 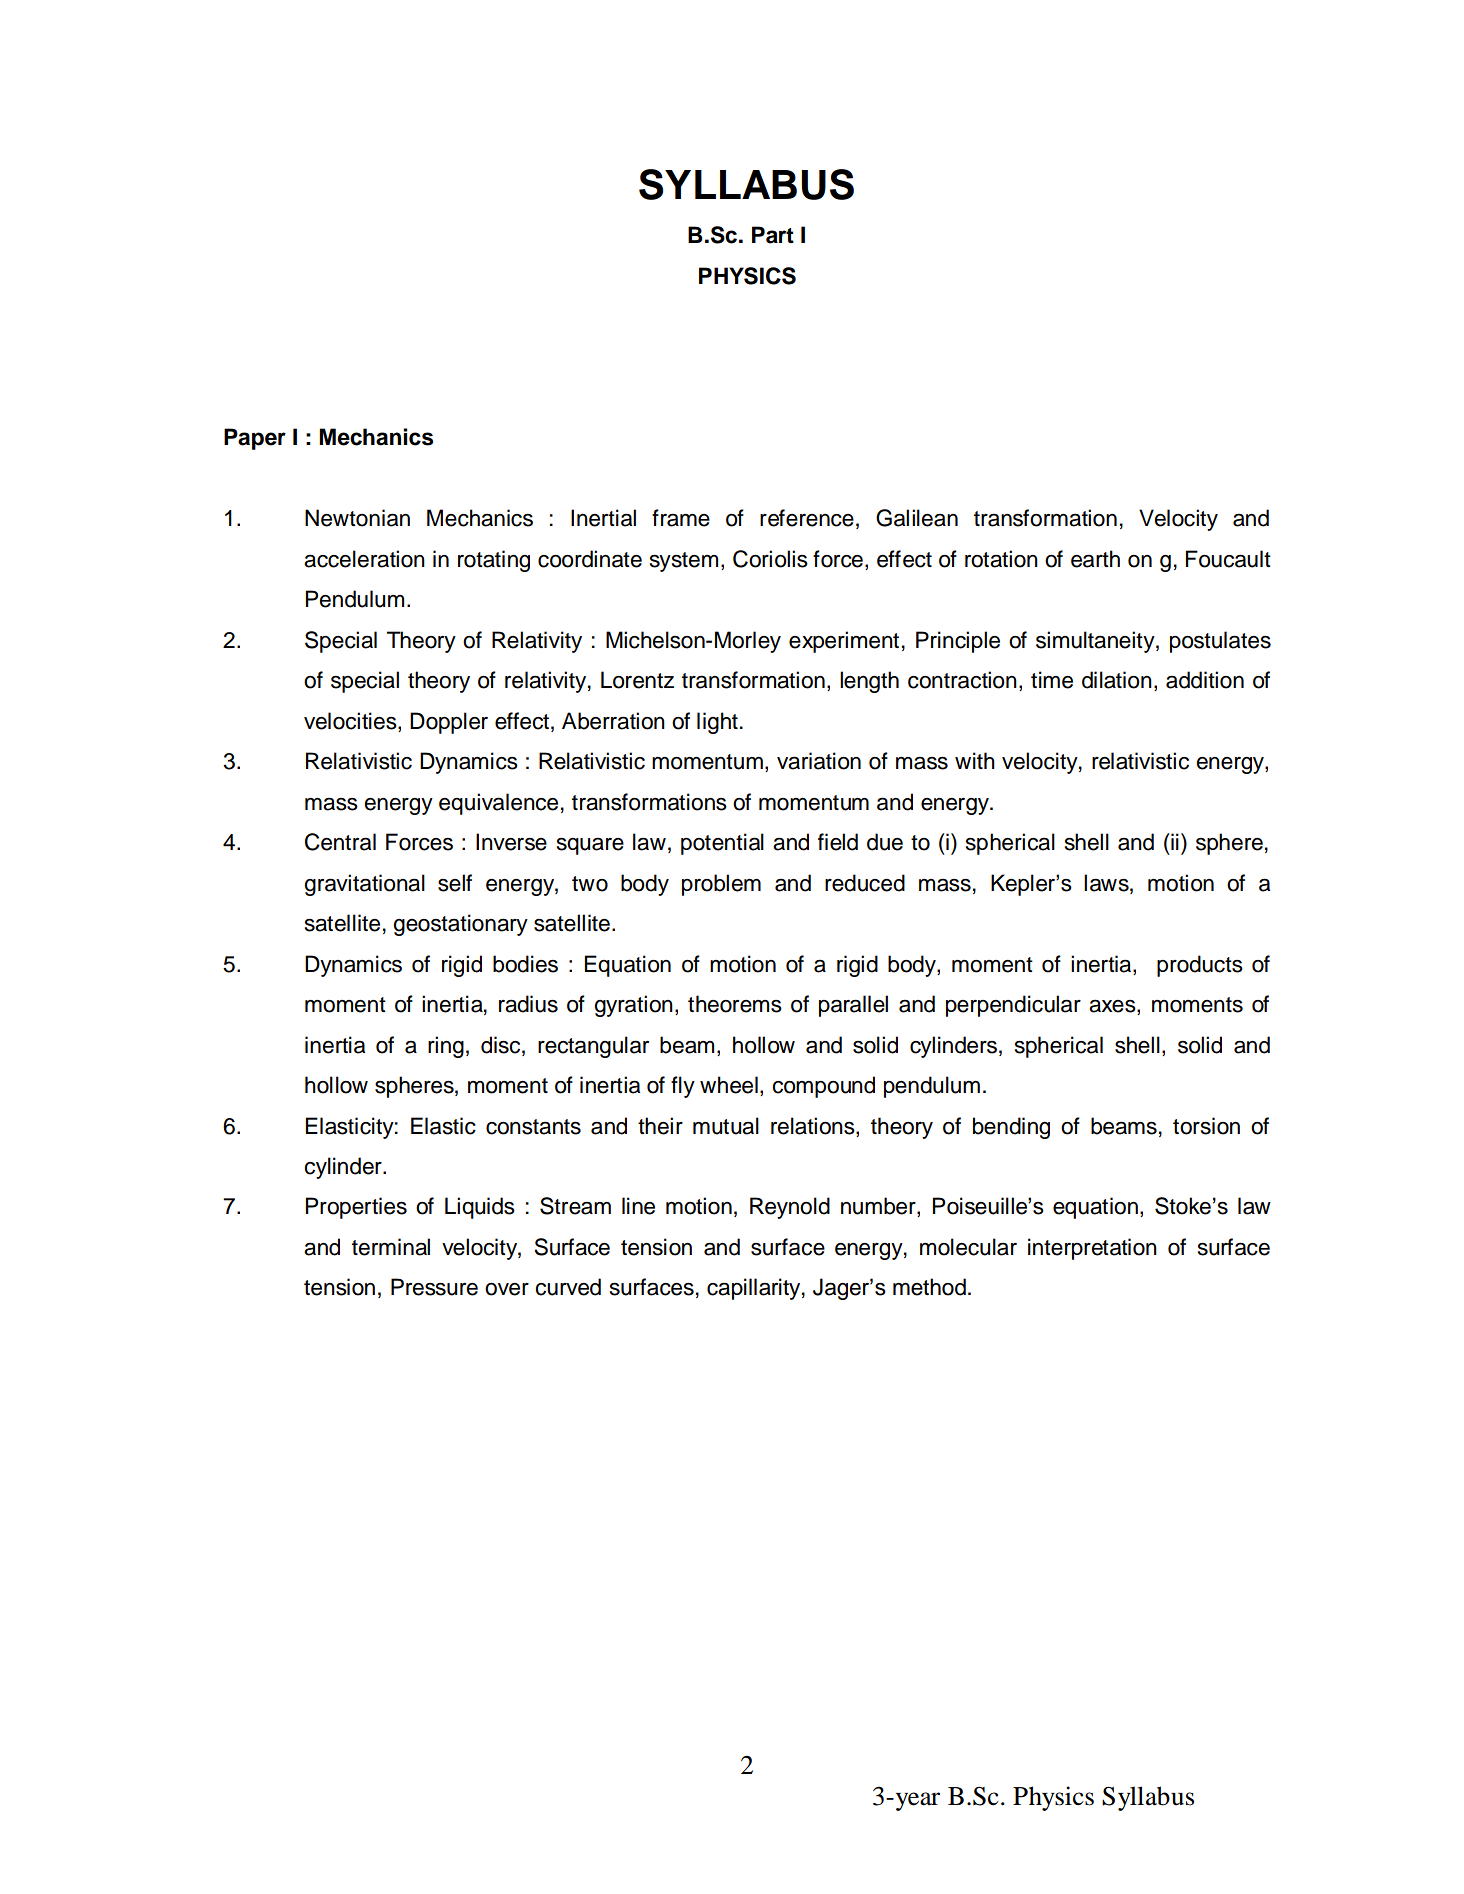 What do you see at coordinates (790, 1208) in the screenshot?
I see `Reynold` at bounding box center [790, 1208].
